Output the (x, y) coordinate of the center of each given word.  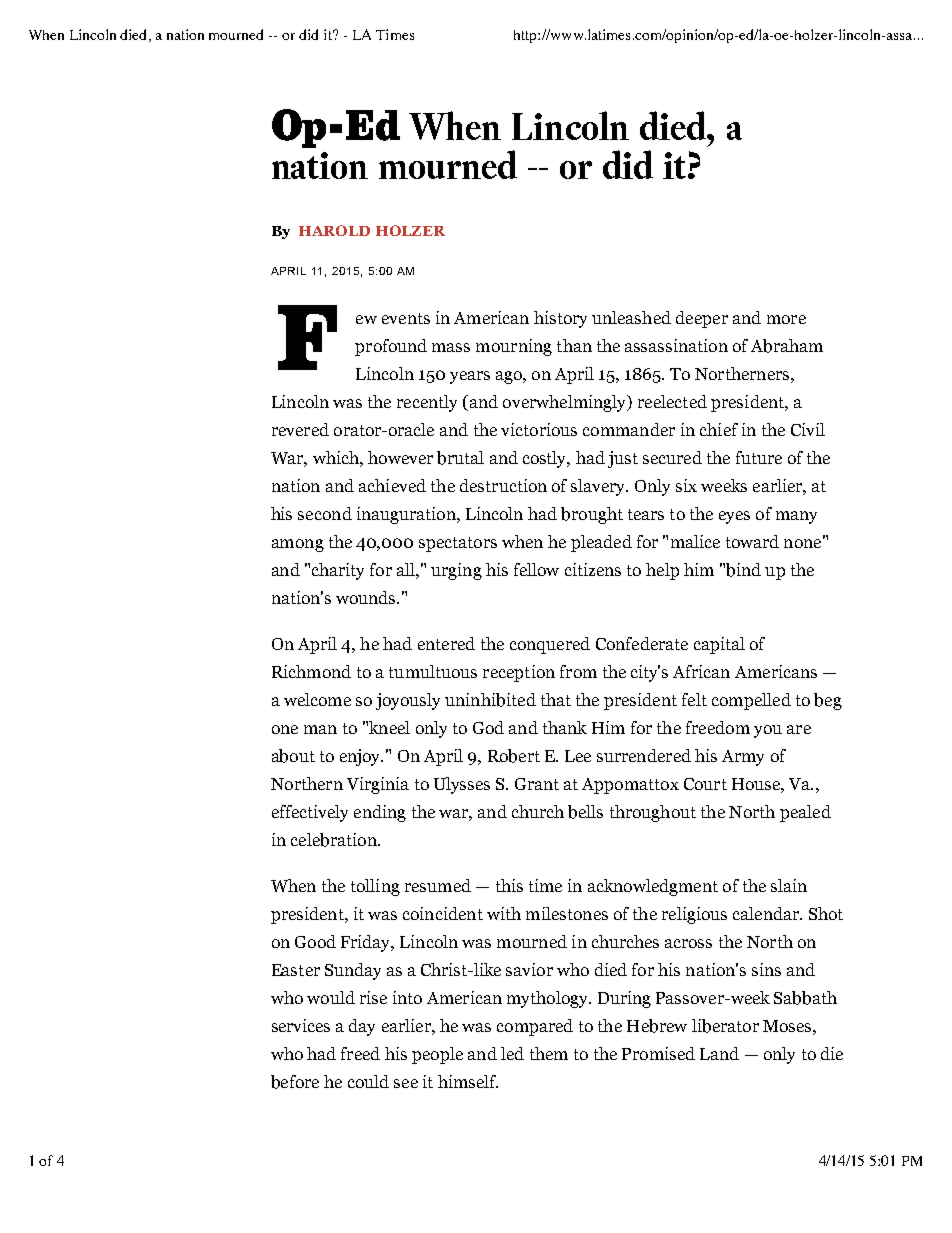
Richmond (311, 671)
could (368, 1081)
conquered (550, 645)
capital (719, 645)
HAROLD (334, 230)
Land (719, 1053)
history (560, 319)
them (549, 1053)
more (786, 319)
